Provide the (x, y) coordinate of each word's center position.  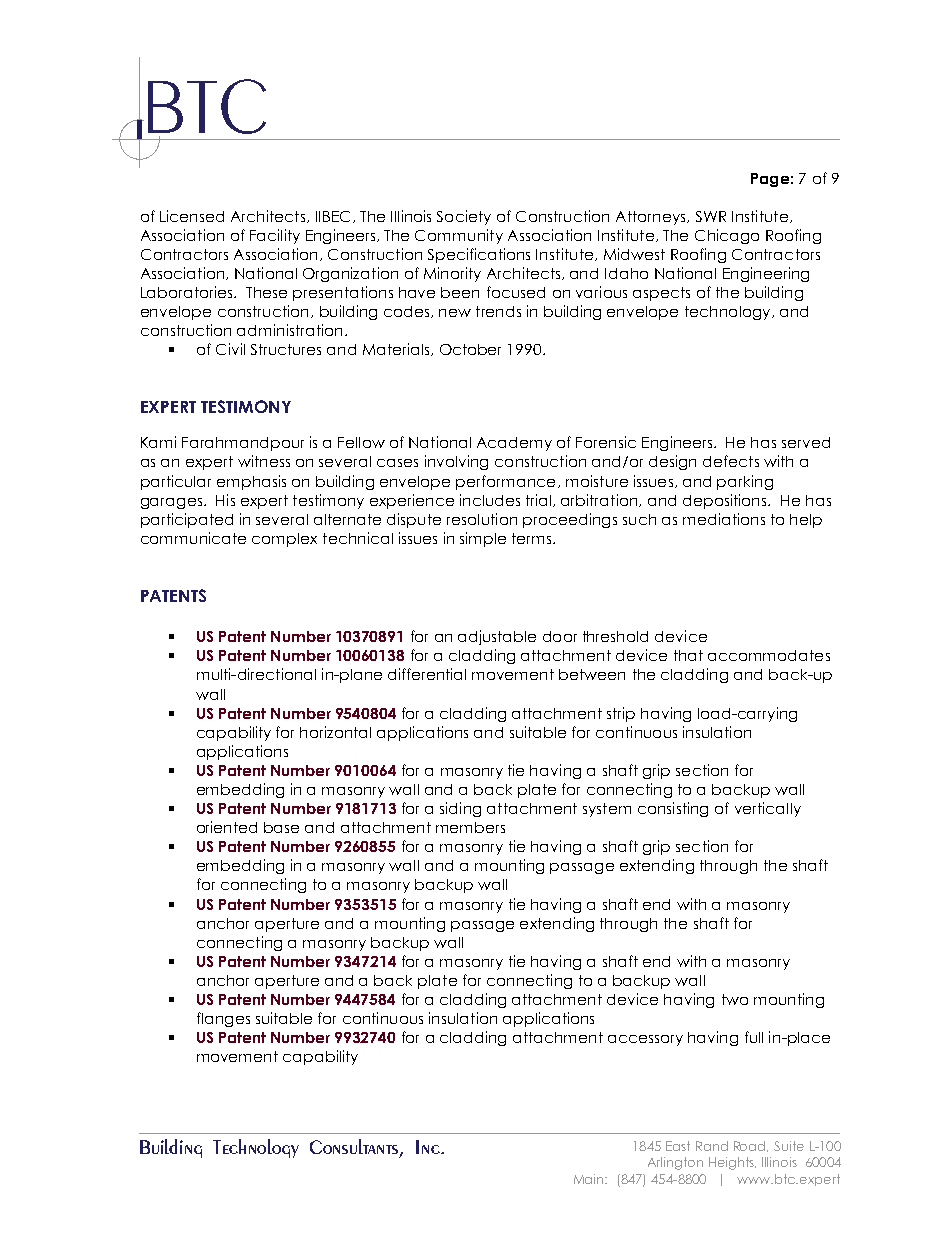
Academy (514, 444)
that (688, 655)
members (470, 827)
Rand (712, 1146)
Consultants (355, 1148)
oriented (227, 827)
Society (464, 217)
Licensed (192, 216)
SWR (711, 216)
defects (731, 461)
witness (264, 461)
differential (427, 674)
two (735, 999)
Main (590, 1179)
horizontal (335, 732)
